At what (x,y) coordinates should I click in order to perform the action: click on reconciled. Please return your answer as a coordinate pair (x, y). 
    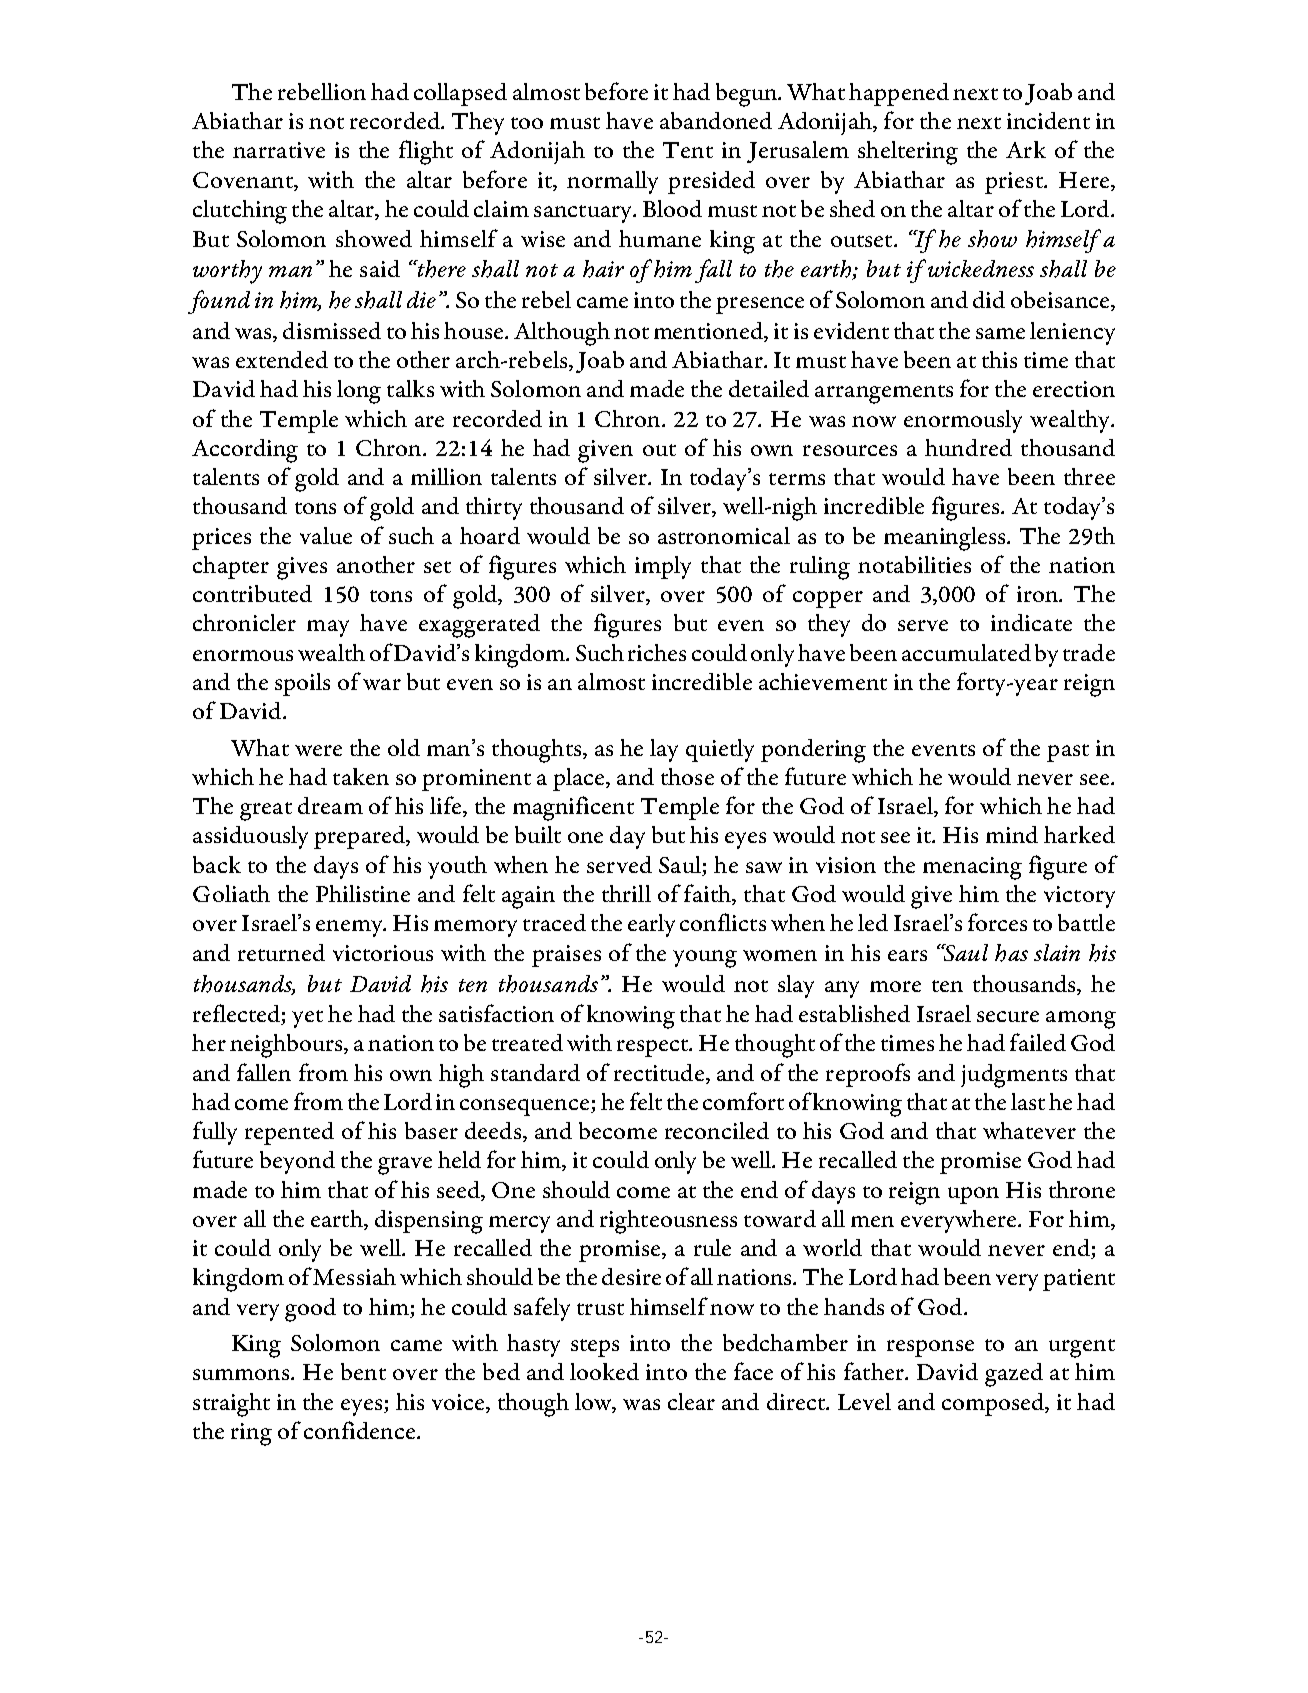
    Looking at the image, I should click on (717, 1130).
